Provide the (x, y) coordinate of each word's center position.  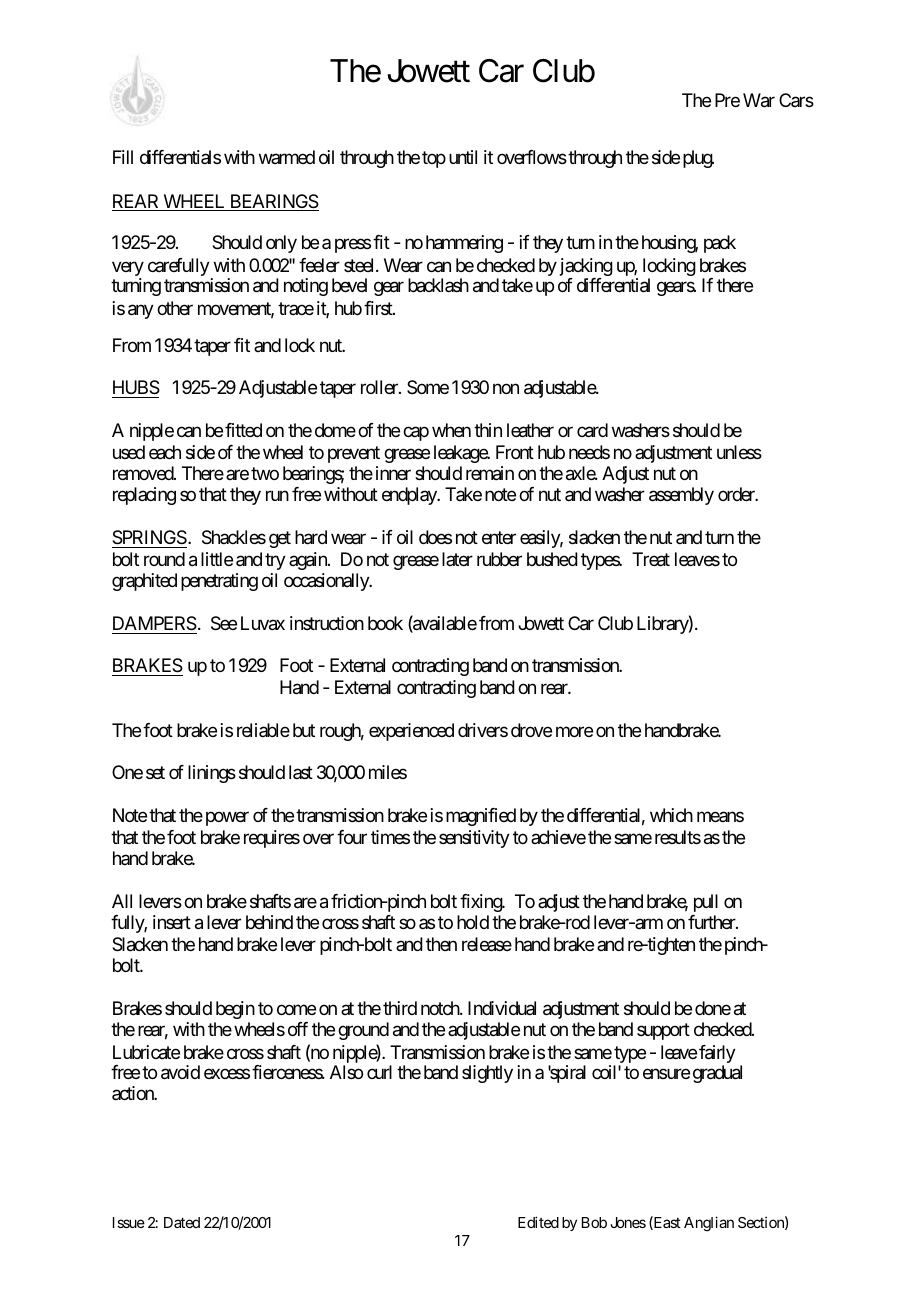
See (224, 623)
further (713, 922)
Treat (651, 559)
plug (698, 159)
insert (172, 922)
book (385, 623)
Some (428, 387)
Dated (182, 1222)
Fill (123, 157)
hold (473, 922)
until (463, 157)
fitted (243, 430)
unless (739, 452)
